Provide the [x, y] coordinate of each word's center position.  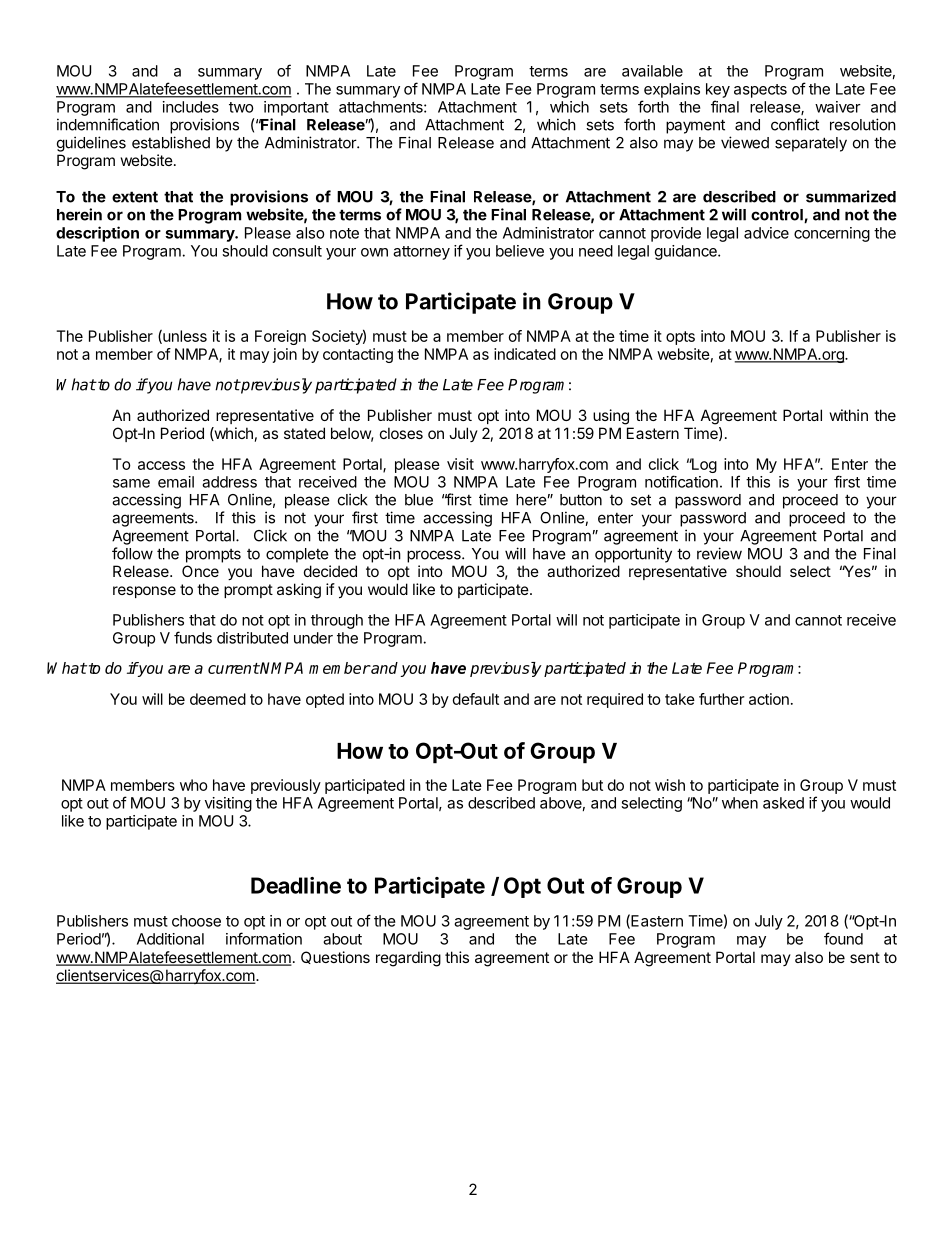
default [476, 699]
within [849, 415]
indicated [525, 354]
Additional [170, 939]
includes [191, 107]
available [652, 71]
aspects [760, 91]
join [285, 355]
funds [193, 637]
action [769, 699]
